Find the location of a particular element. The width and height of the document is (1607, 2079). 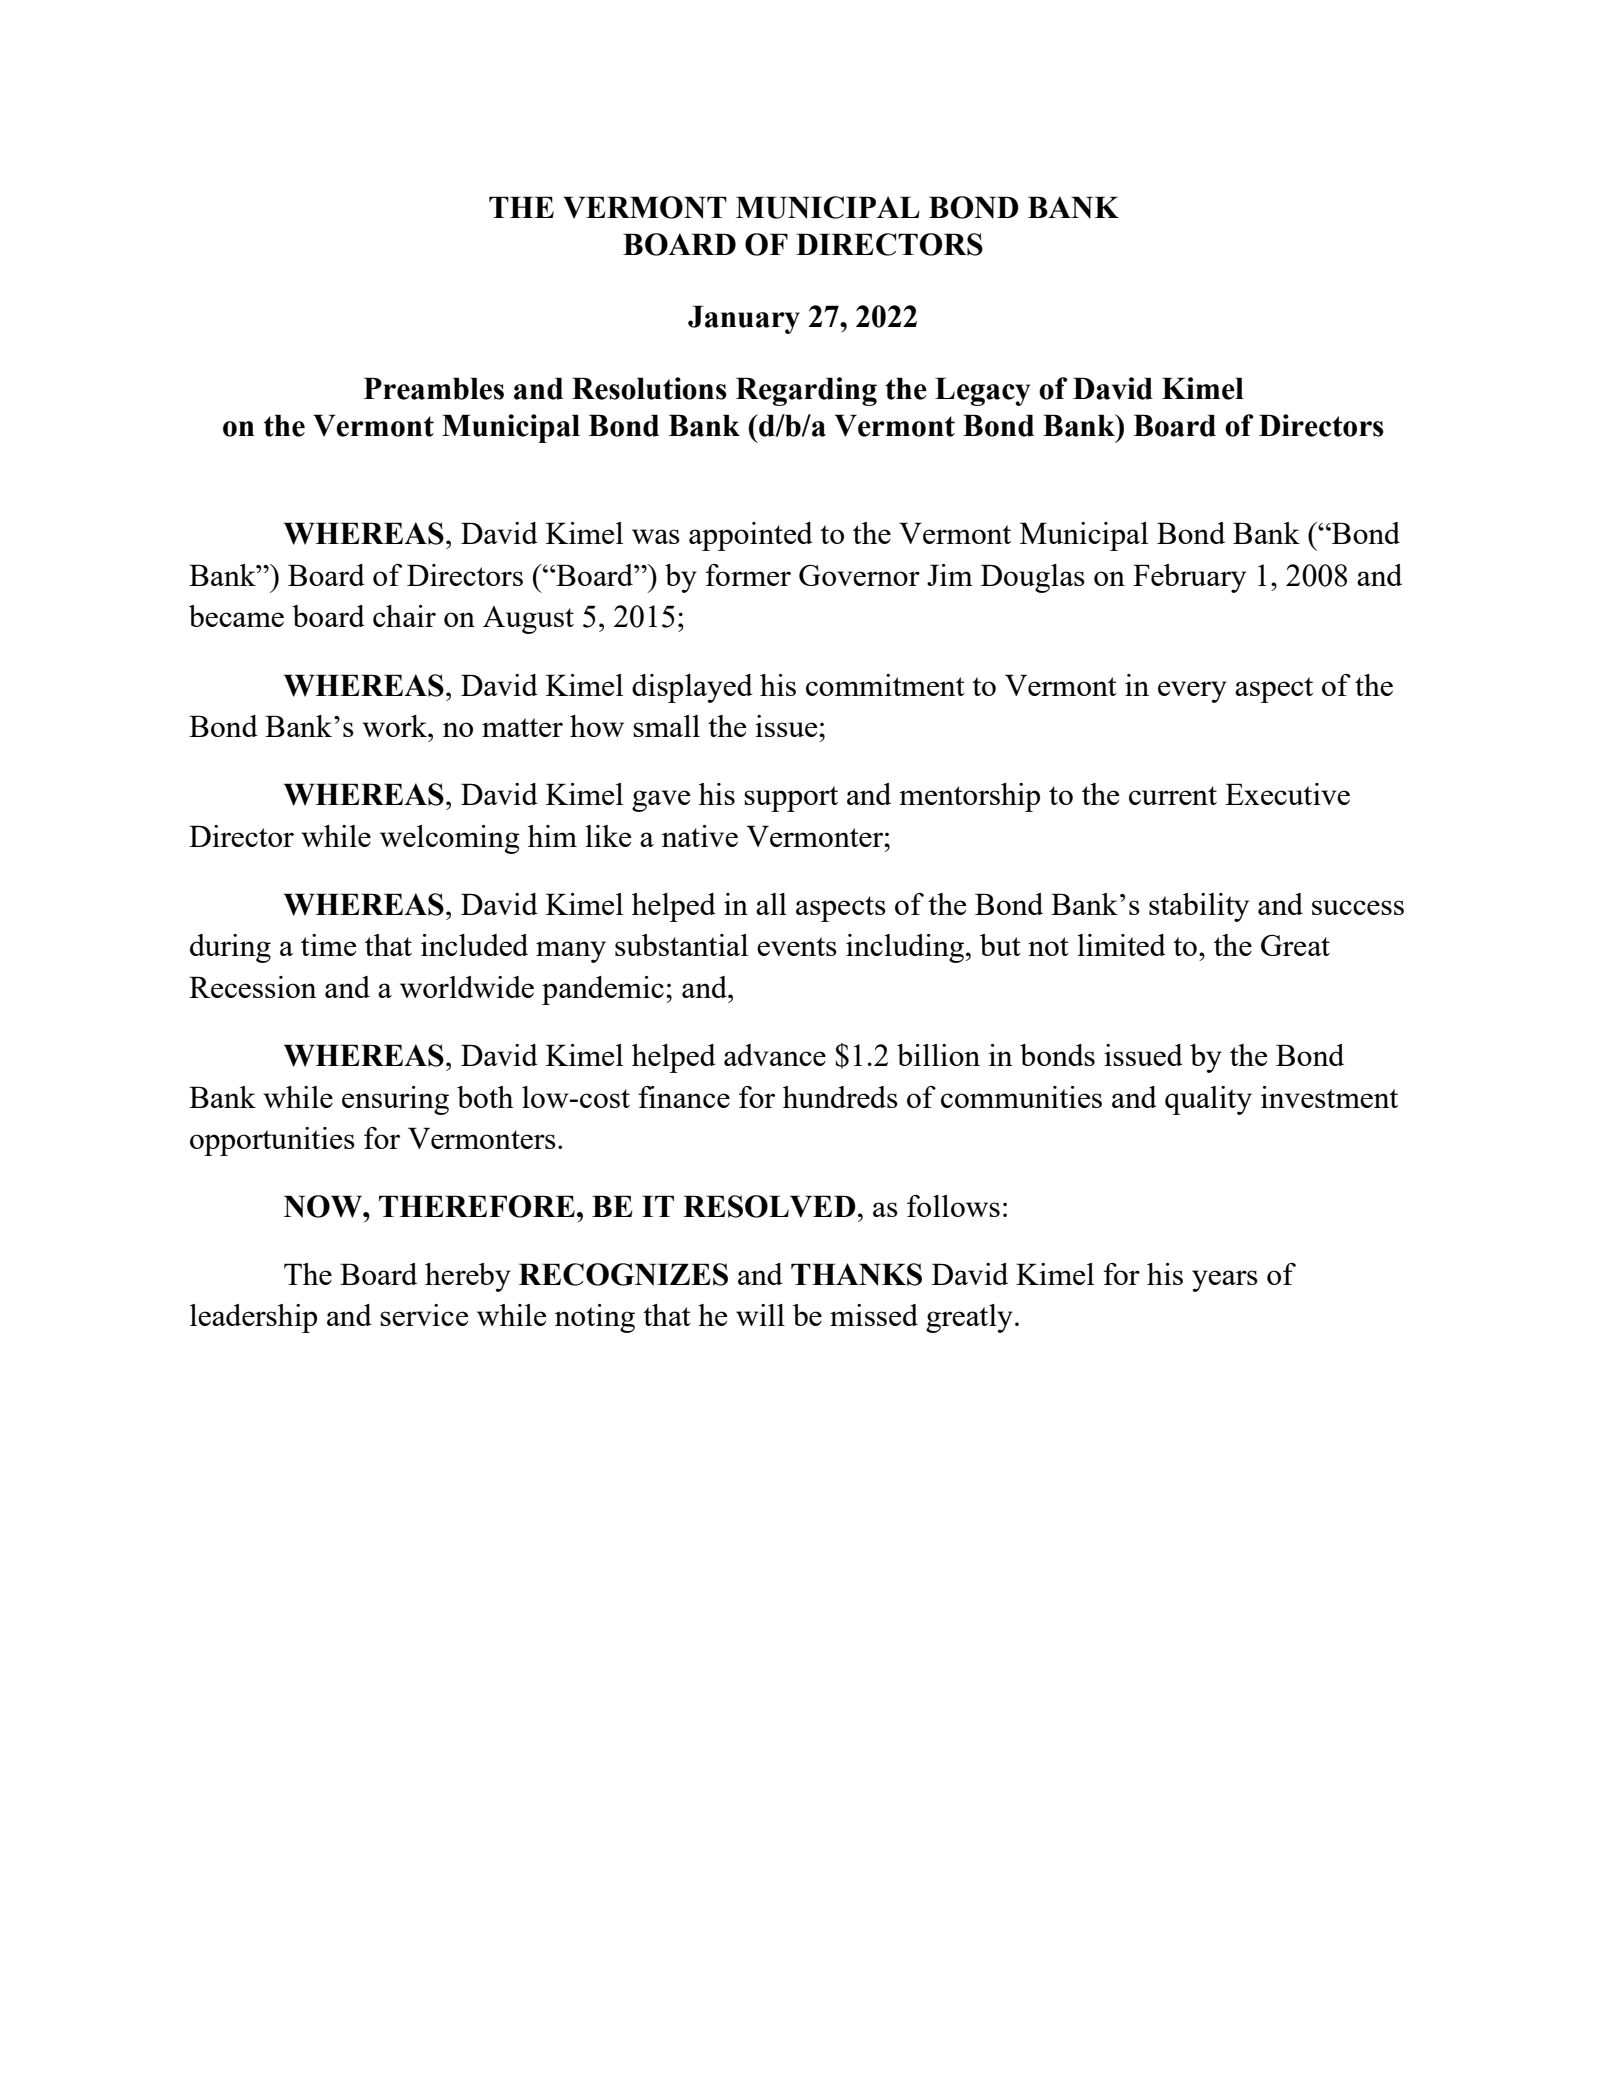

service is located at coordinates (424, 1315).
